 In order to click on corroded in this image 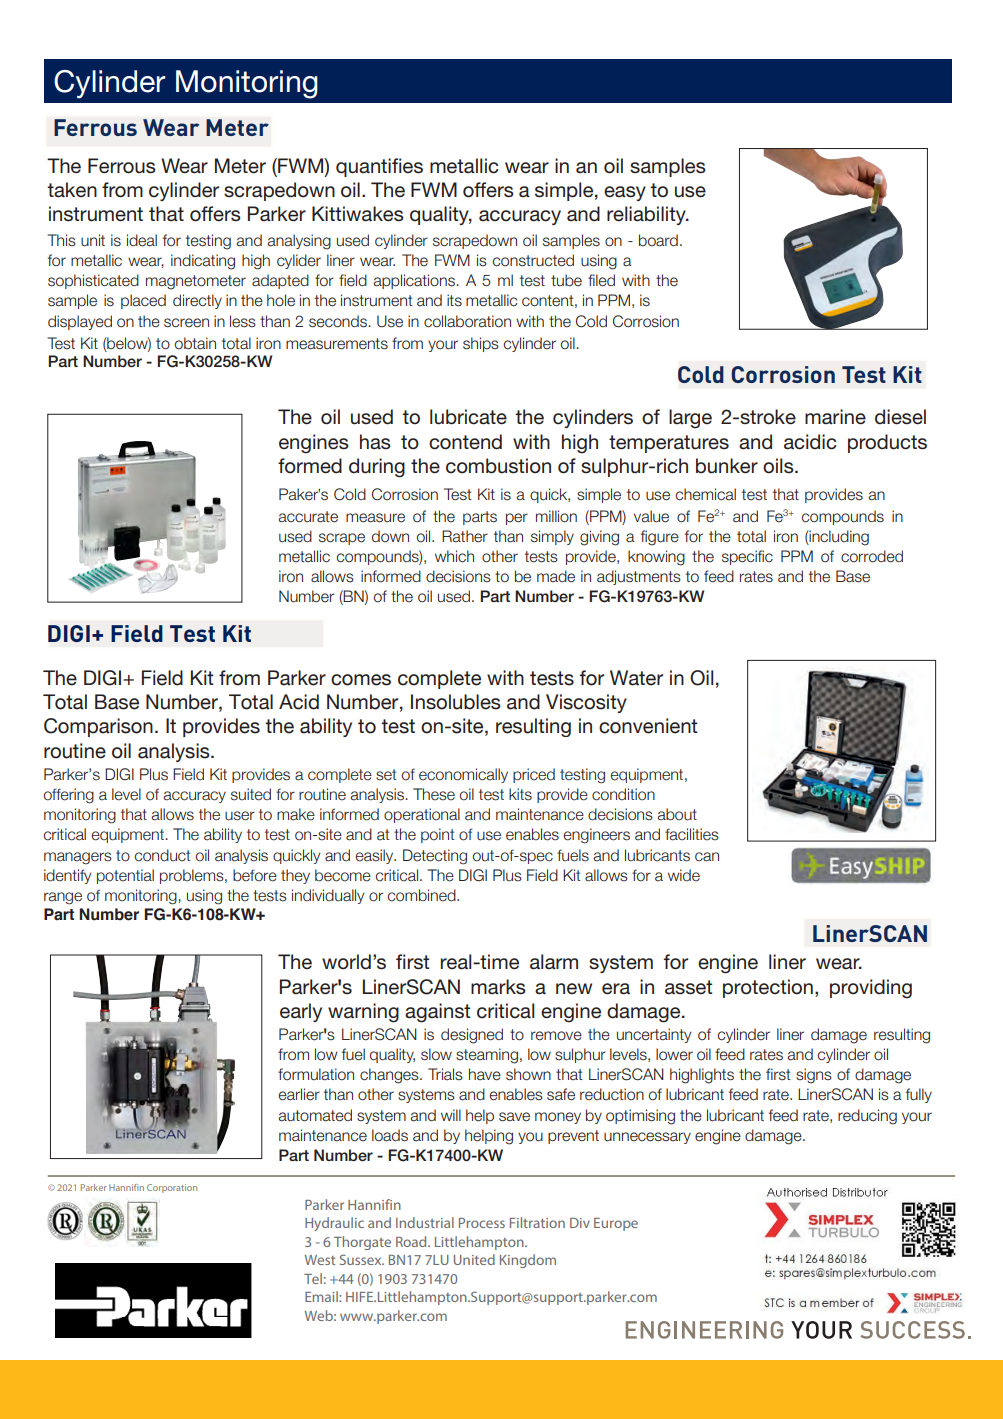, I will do `click(872, 556)`.
